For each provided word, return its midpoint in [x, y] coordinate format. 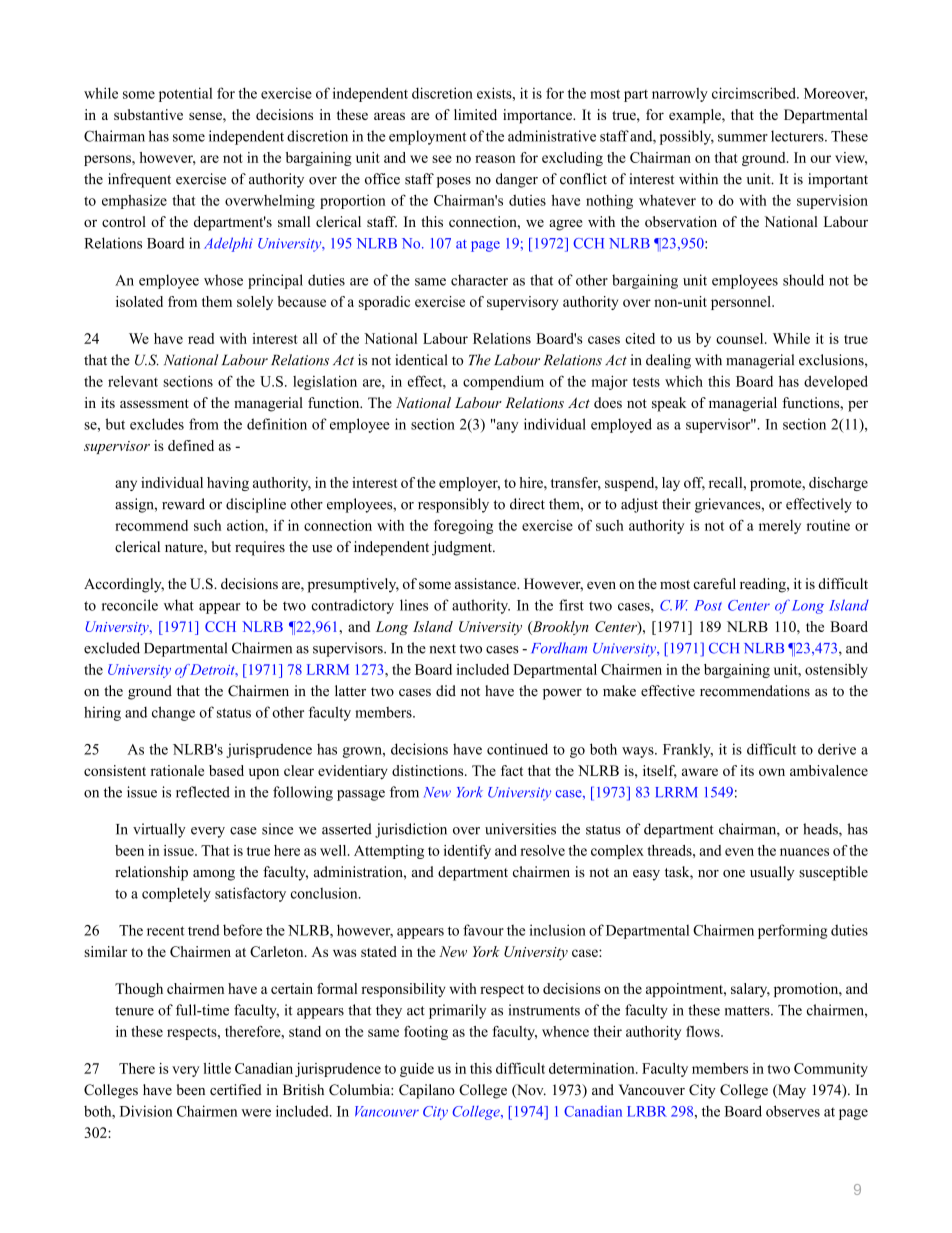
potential [185, 94]
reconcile [130, 605]
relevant [133, 381]
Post [708, 605]
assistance [486, 583]
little [217, 1068]
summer [743, 138]
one [734, 874]
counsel [741, 338]
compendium [503, 382]
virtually [159, 830]
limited [475, 114]
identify [467, 852]
